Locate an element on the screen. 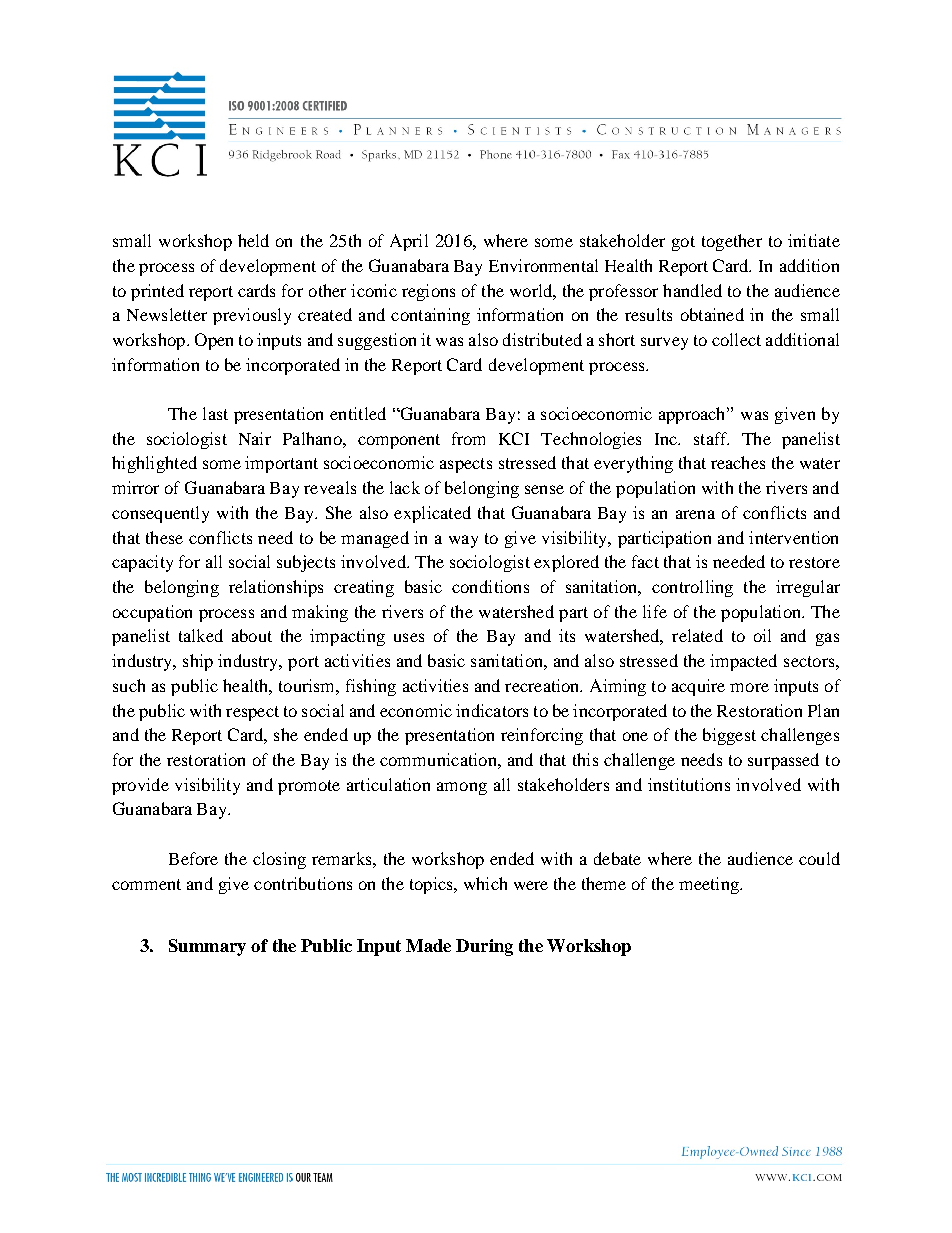 The height and width of the screenshot is (1233, 952). Summary is located at coordinates (207, 947).
